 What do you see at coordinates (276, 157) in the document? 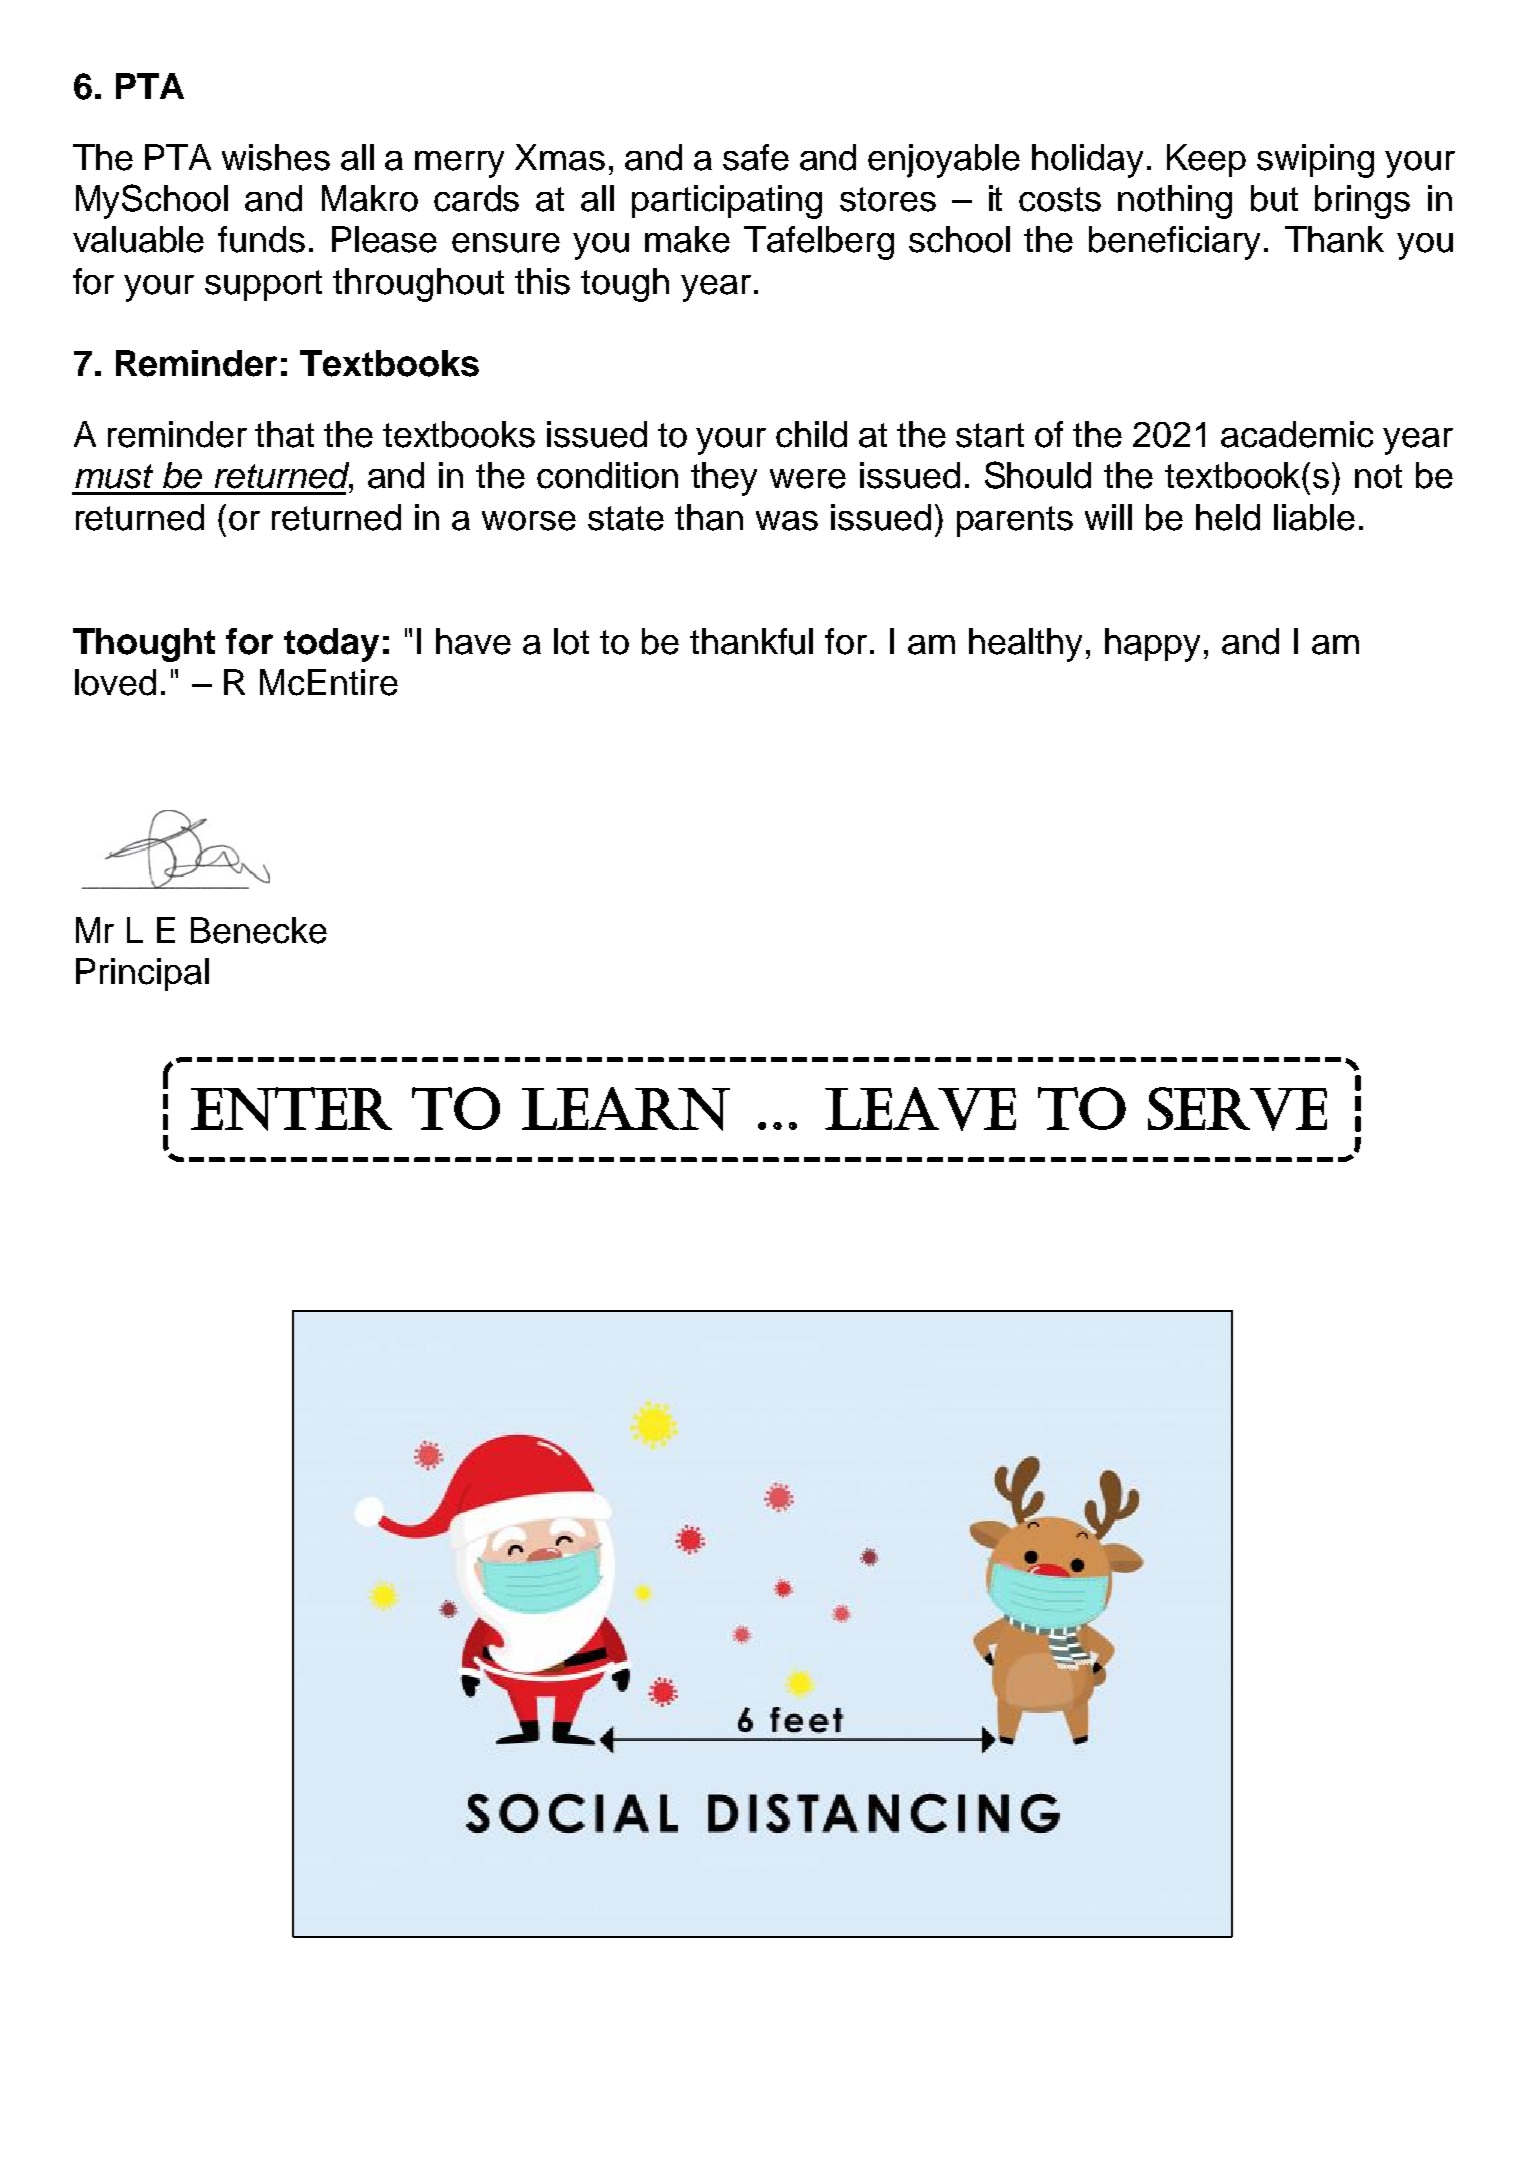
I see `wishes` at bounding box center [276, 157].
